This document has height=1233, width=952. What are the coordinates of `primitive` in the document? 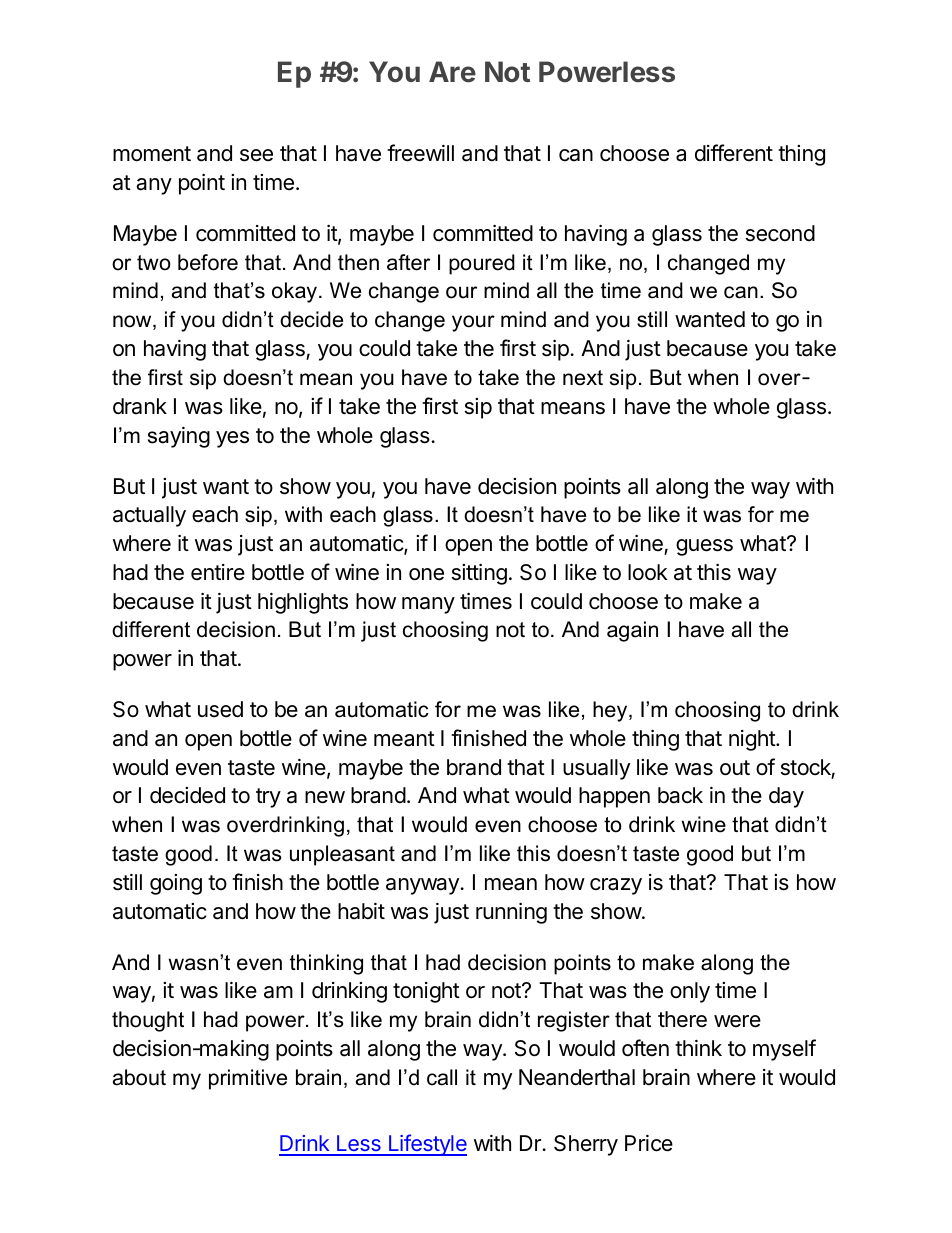 It's located at (248, 1079).
